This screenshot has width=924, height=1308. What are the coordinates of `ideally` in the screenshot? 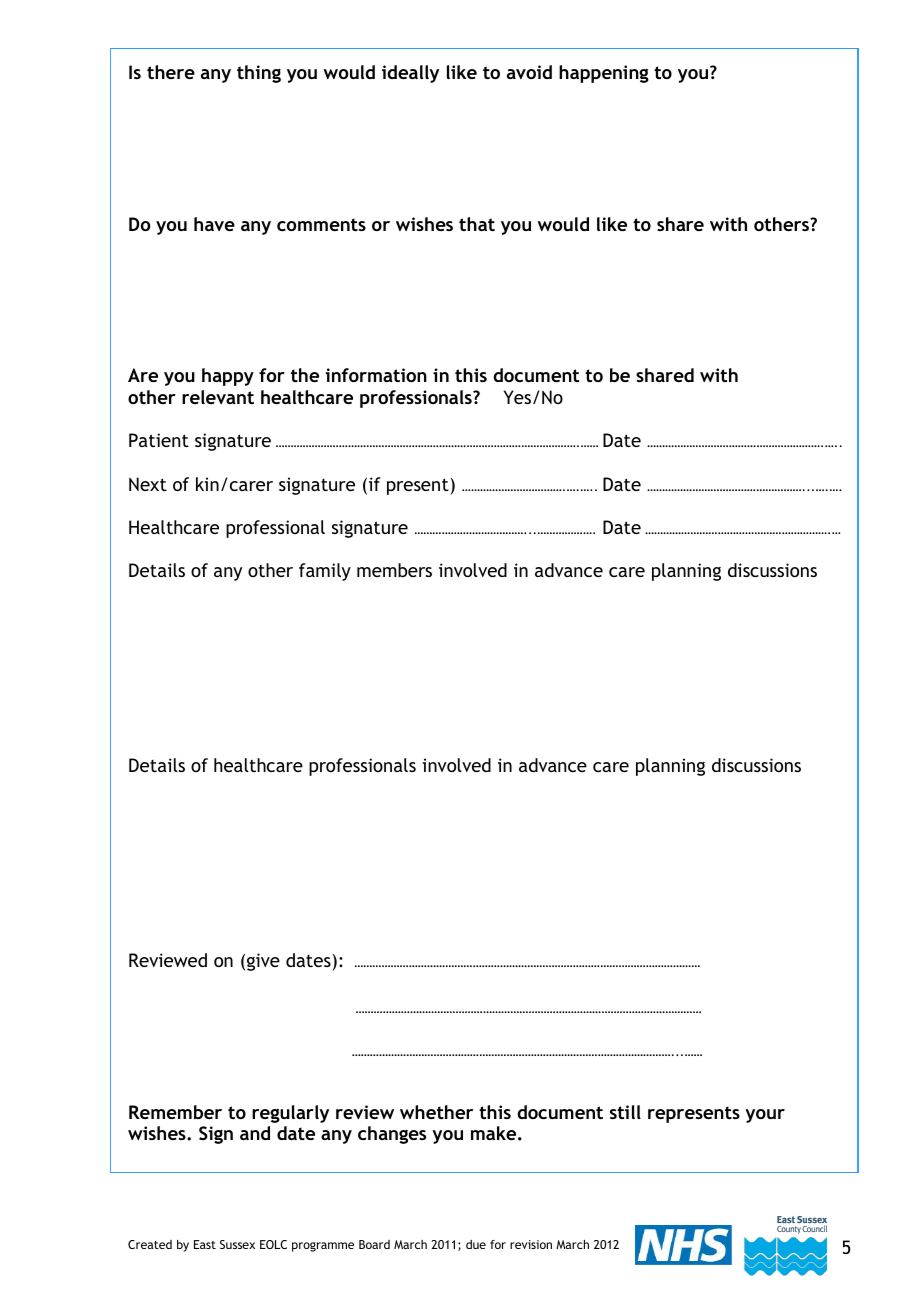 It's located at (410, 74).
